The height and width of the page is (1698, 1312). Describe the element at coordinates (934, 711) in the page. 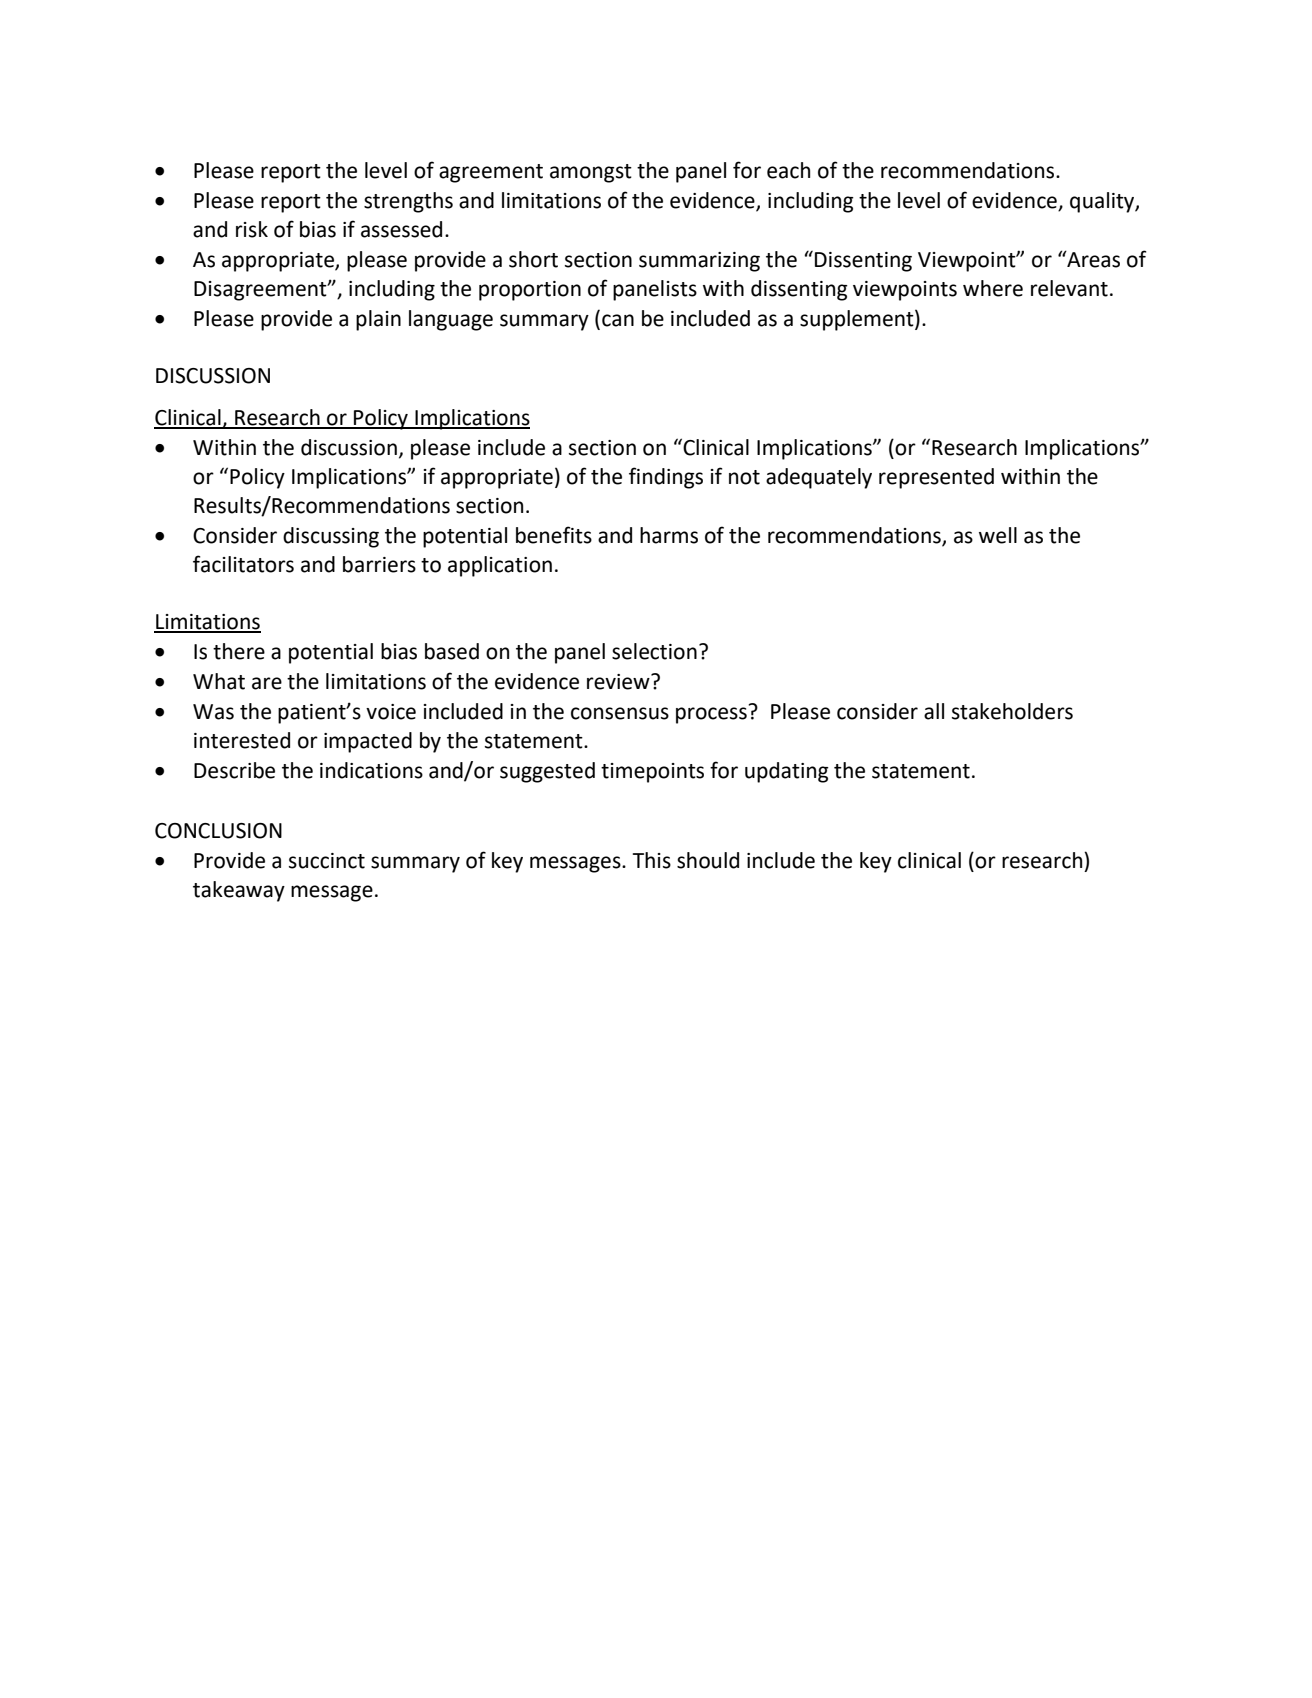

I see `all` at that location.
